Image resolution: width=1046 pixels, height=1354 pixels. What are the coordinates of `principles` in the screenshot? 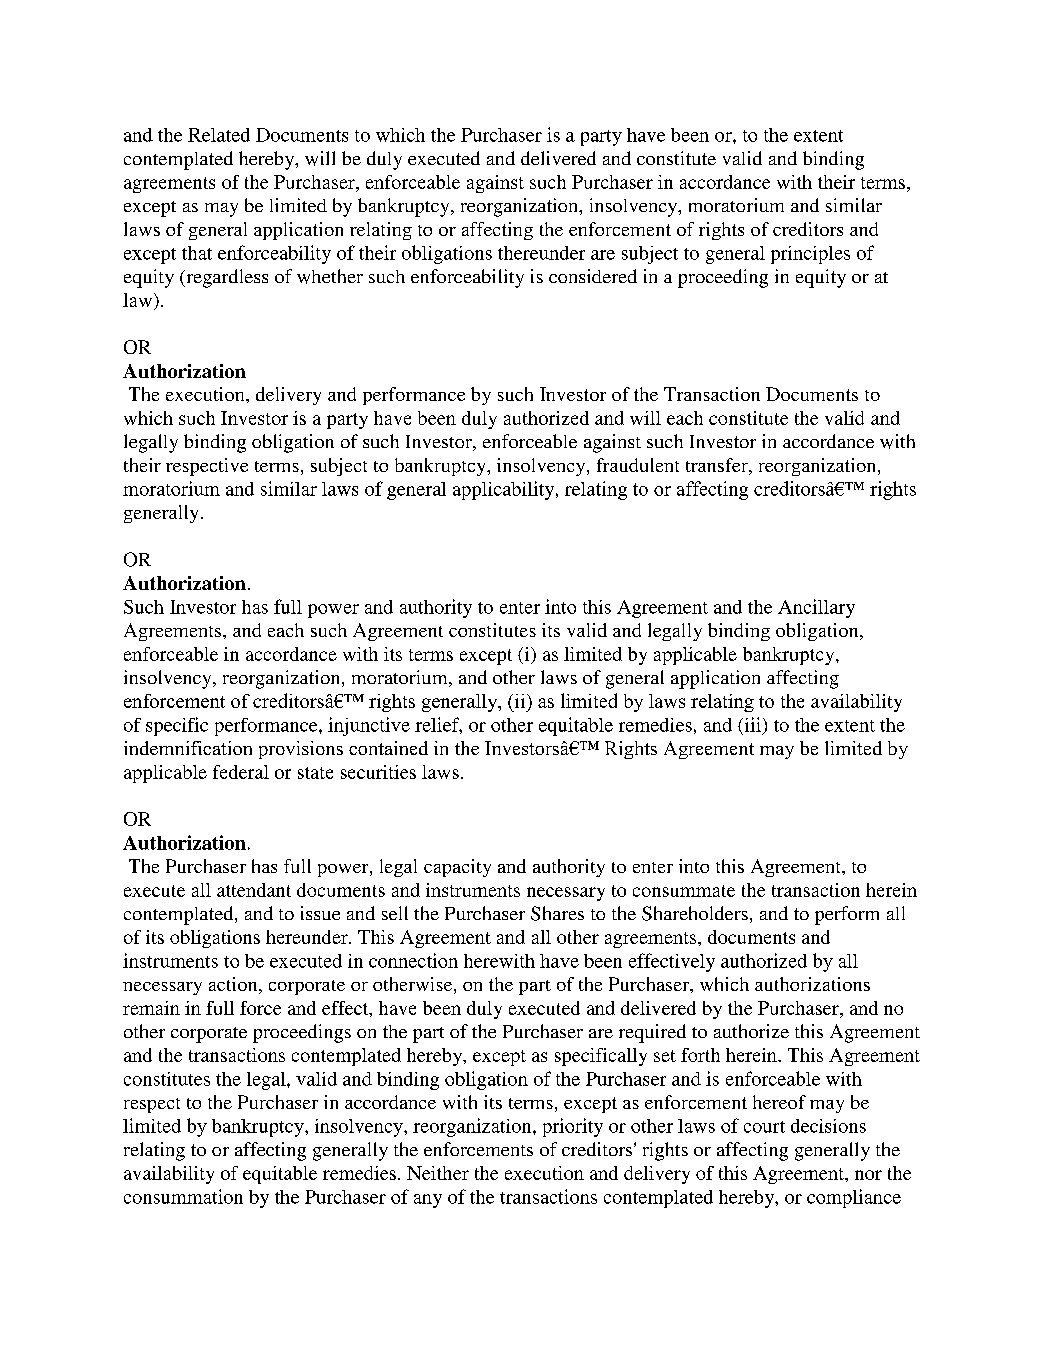 It's located at (810, 255).
